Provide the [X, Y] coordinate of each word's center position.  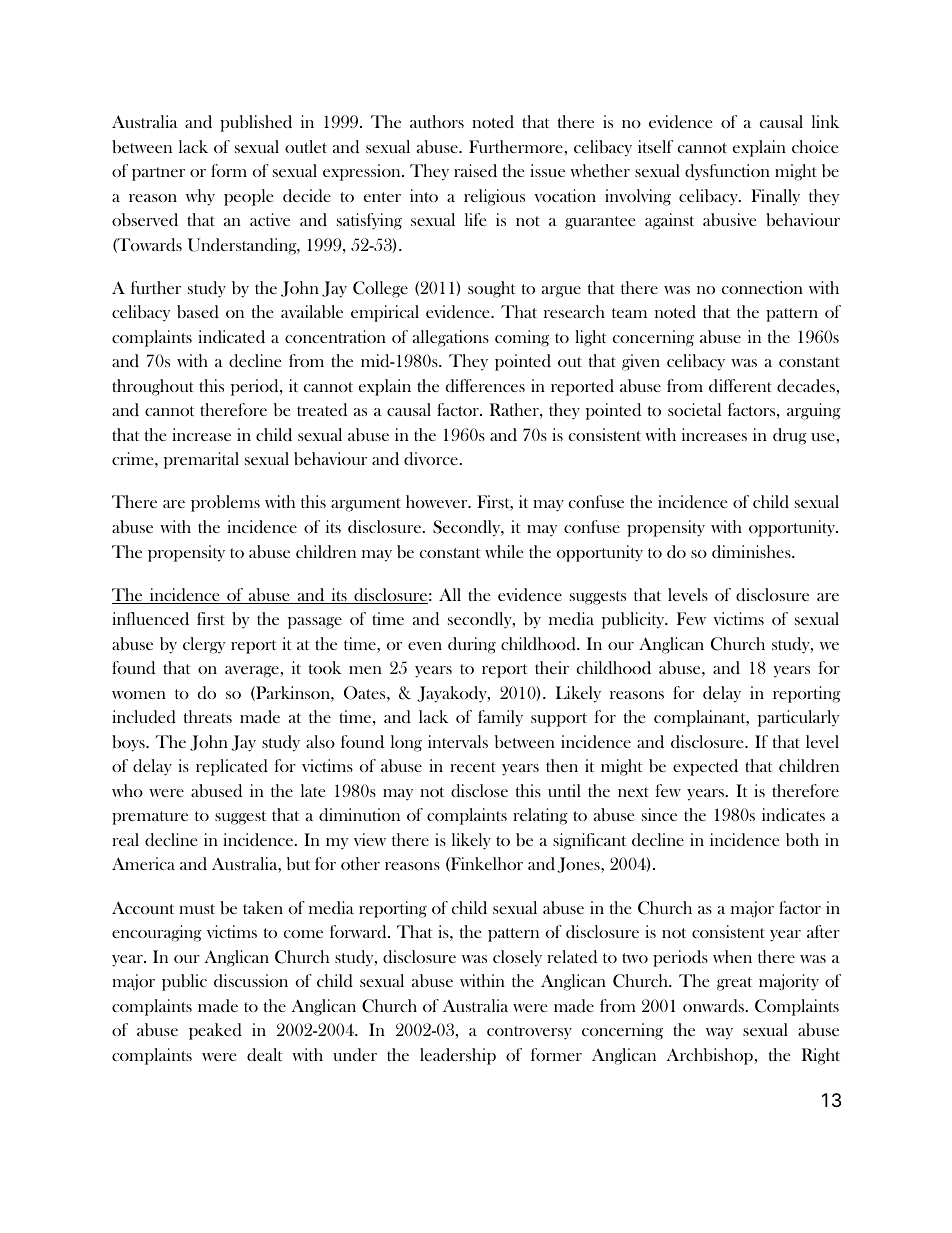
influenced [150, 618]
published [256, 123]
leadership [458, 1056]
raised [475, 170]
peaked [215, 1031]
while [504, 551]
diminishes [752, 551]
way [719, 1034]
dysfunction [727, 172]
